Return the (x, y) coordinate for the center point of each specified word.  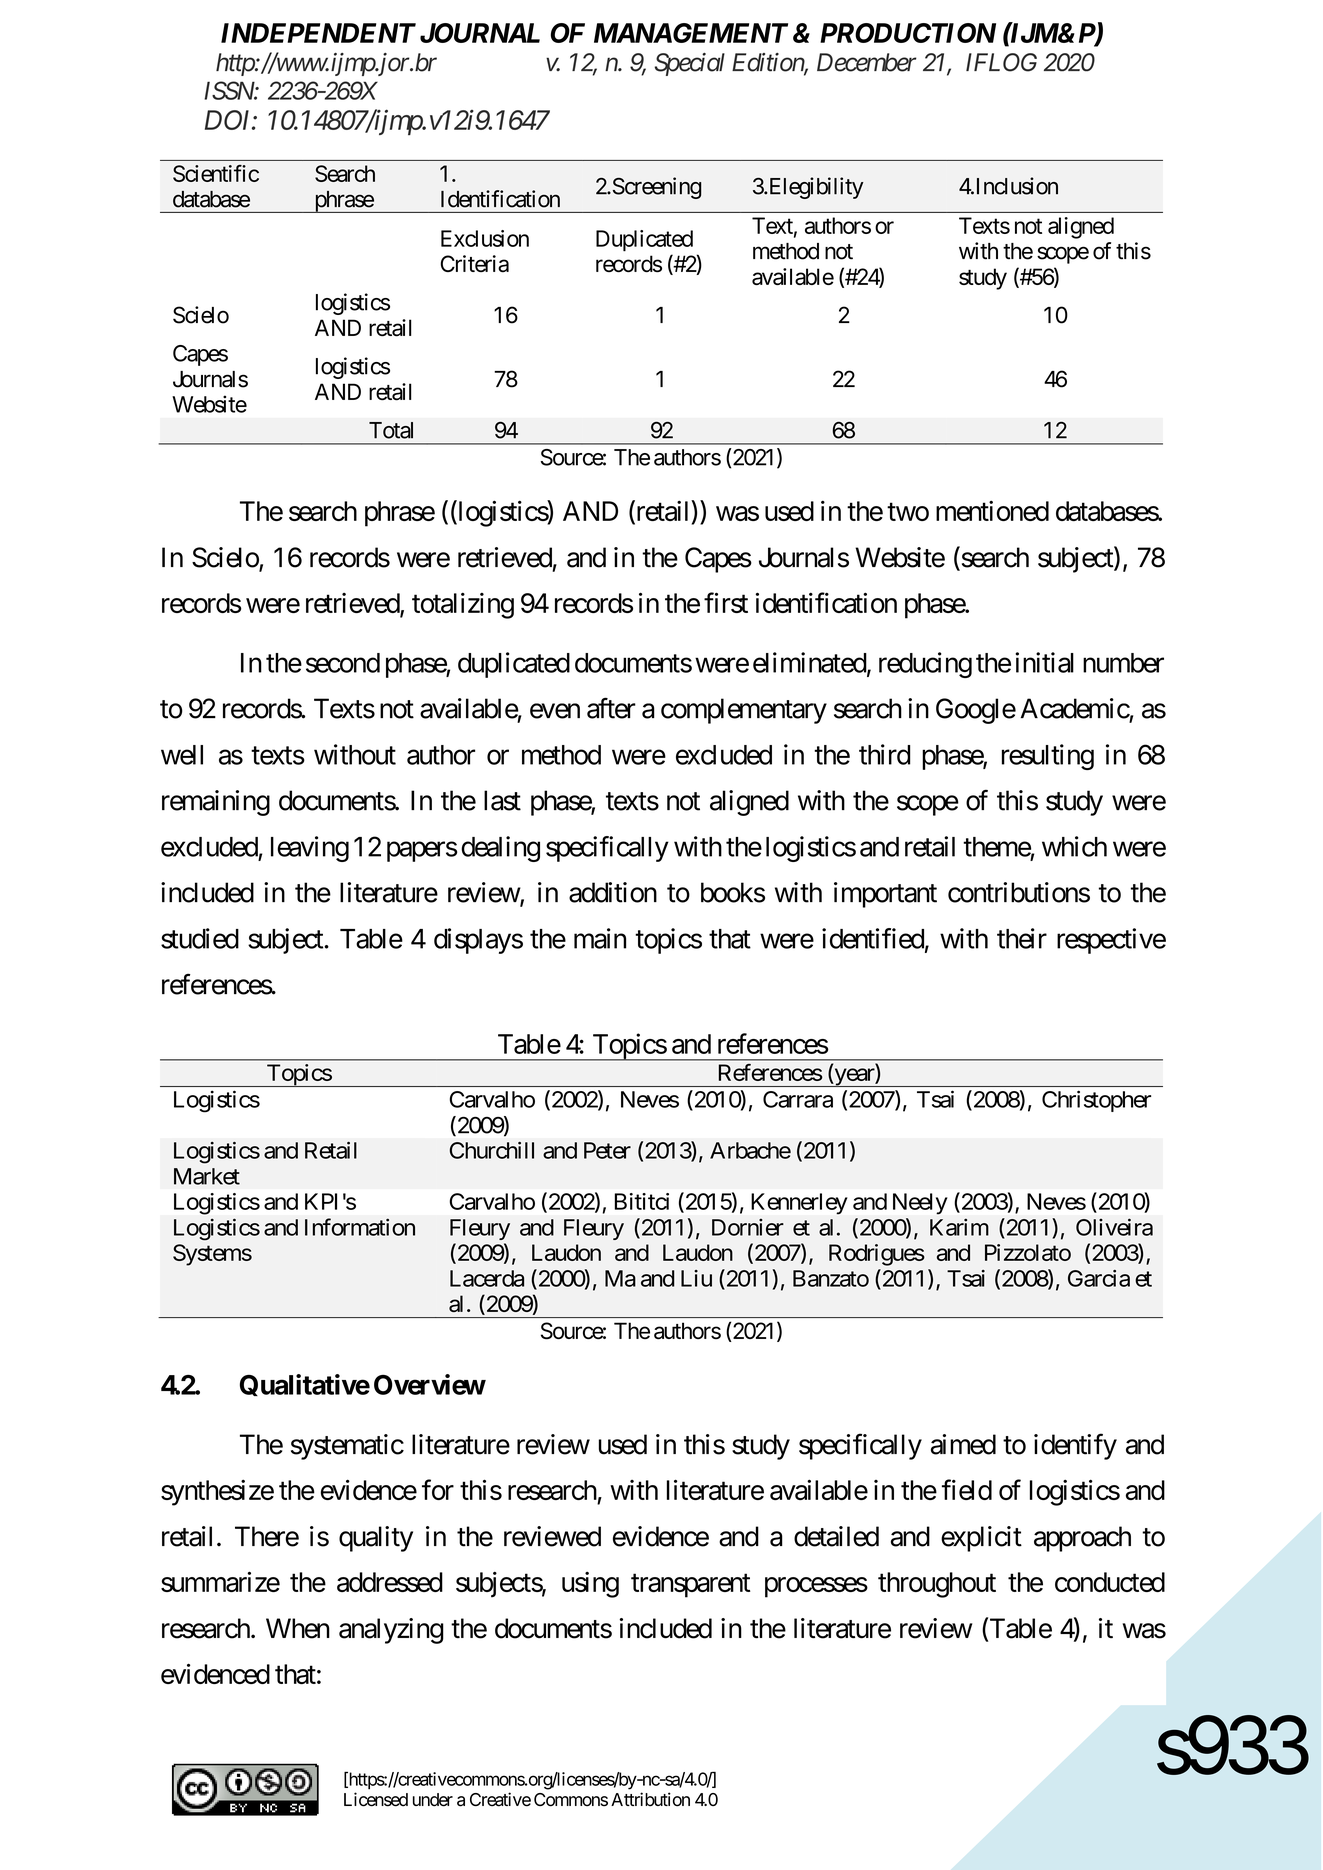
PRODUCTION (908, 33)
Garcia (1099, 1278)
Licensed (376, 1799)
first (726, 602)
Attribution (650, 1799)
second (343, 663)
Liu (696, 1278)
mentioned (992, 511)
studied (200, 938)
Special (690, 64)
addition (613, 892)
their (1022, 938)
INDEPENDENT (318, 33)
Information (360, 1227)
